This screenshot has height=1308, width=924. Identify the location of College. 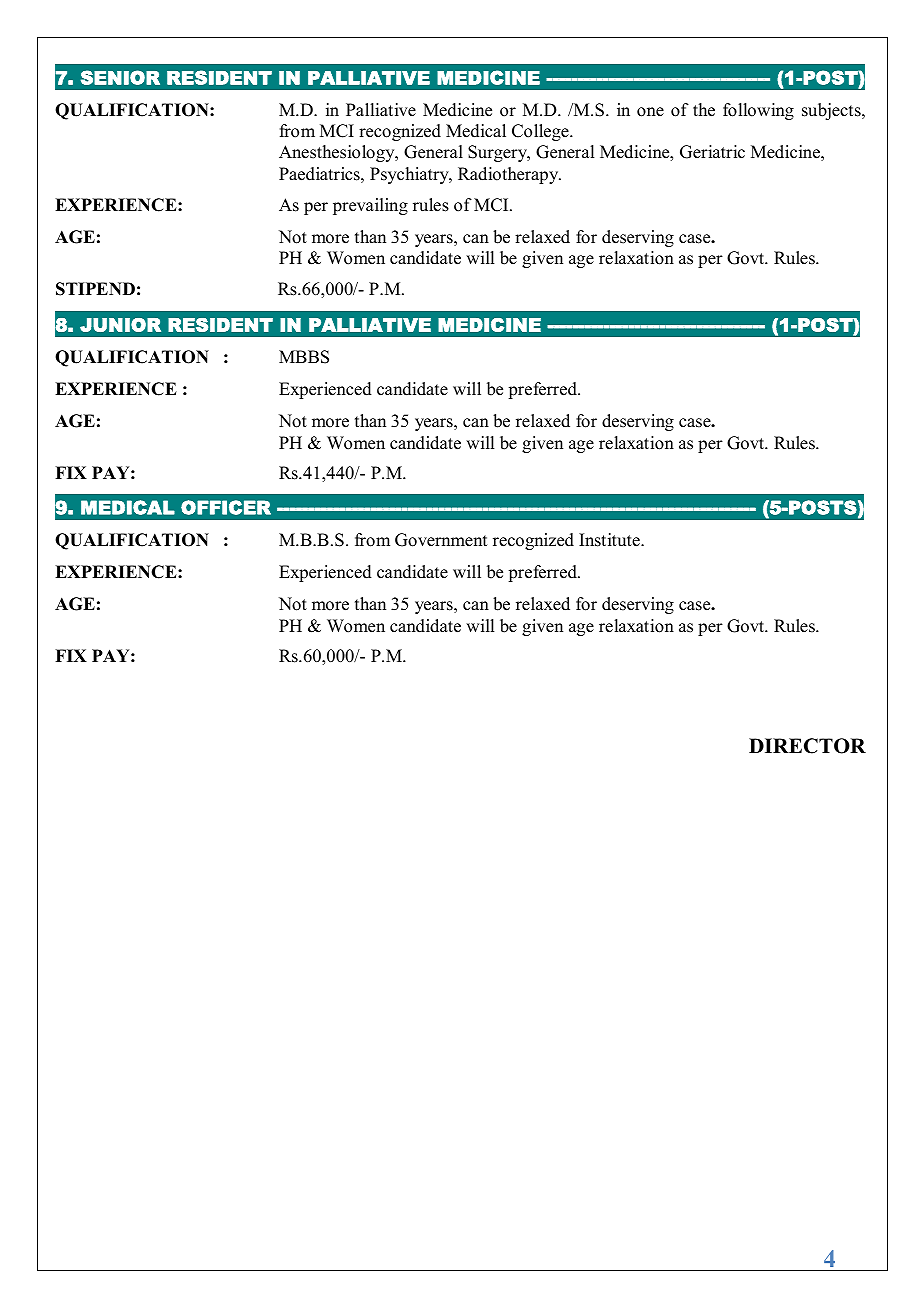
(541, 132).
